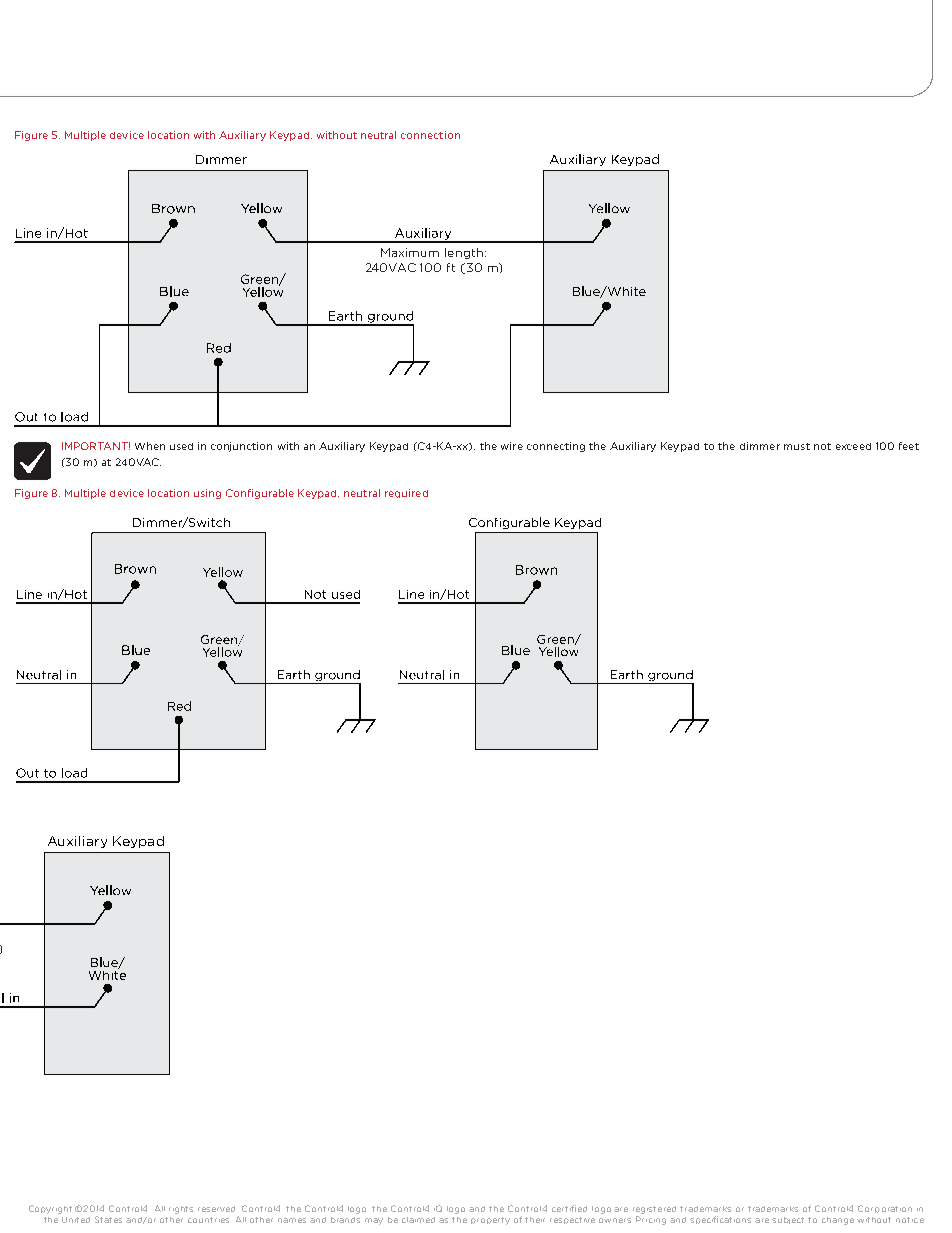 Image resolution: width=952 pixels, height=1233 pixels. I want to click on Maximum, so click(410, 252).
